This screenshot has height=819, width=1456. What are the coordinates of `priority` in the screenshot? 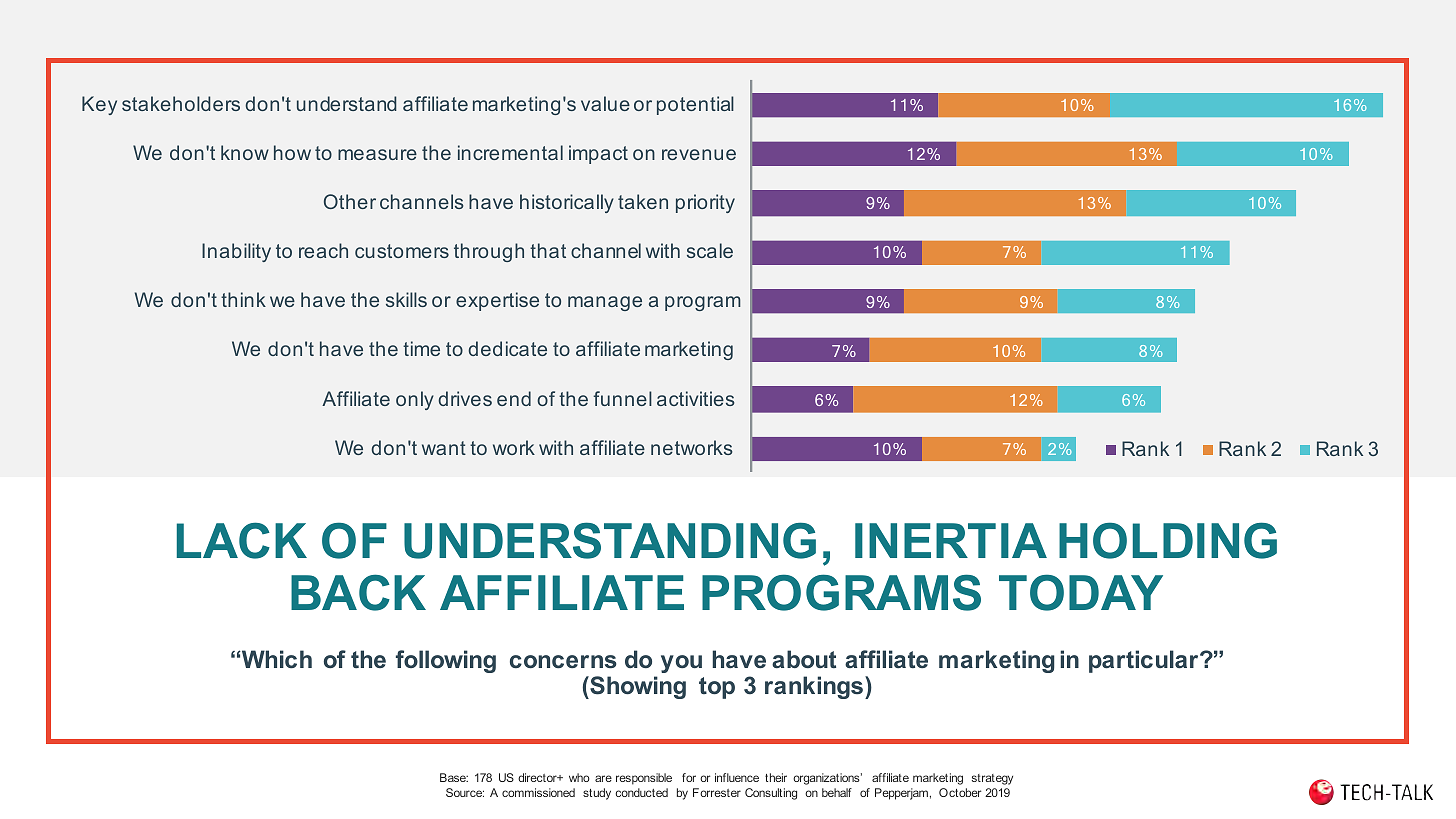 It's located at (705, 203).
